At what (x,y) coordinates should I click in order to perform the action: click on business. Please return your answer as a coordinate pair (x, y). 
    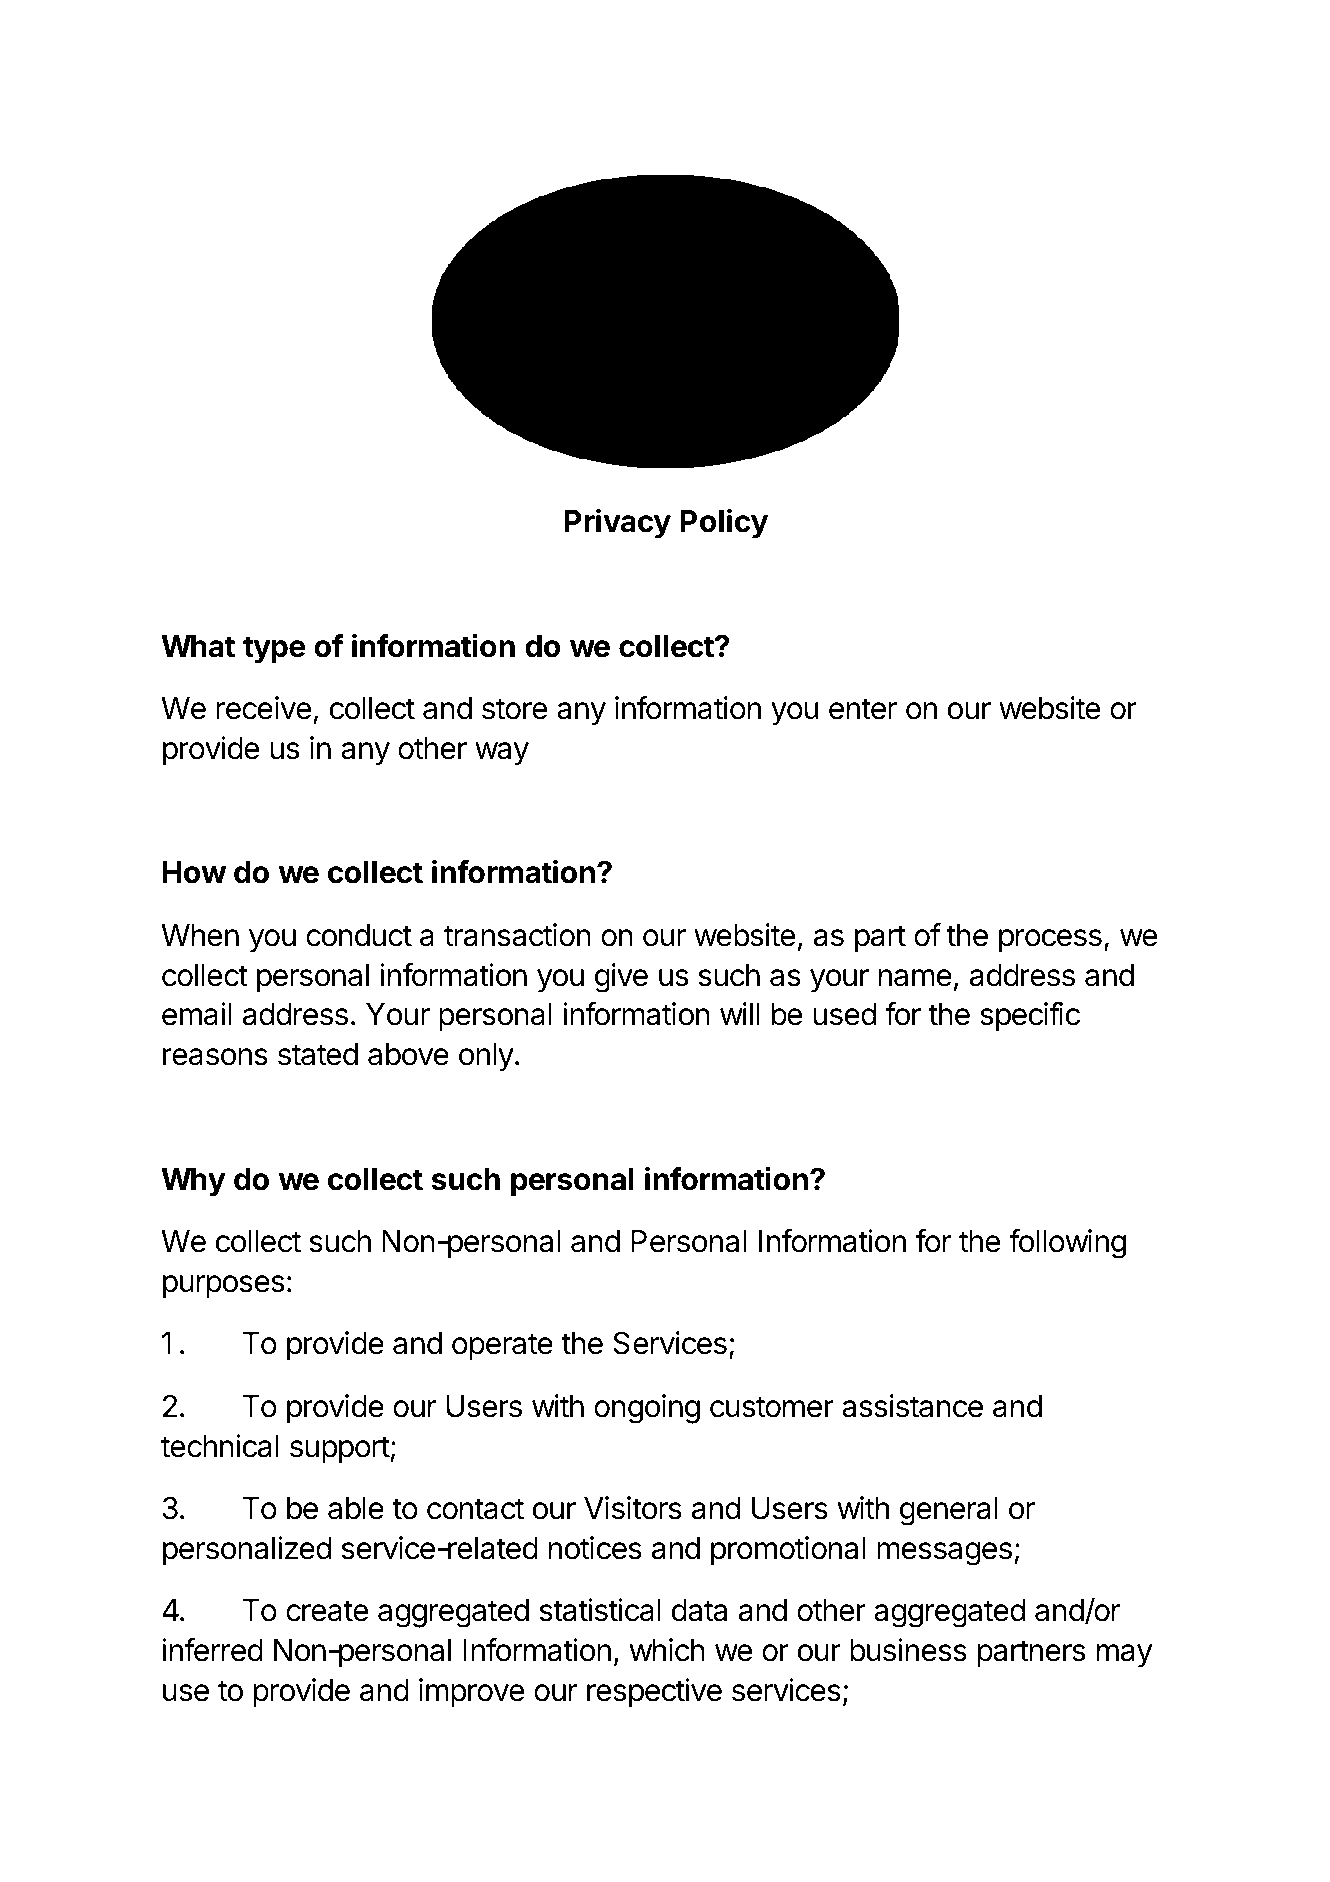
    Looking at the image, I should click on (908, 1650).
